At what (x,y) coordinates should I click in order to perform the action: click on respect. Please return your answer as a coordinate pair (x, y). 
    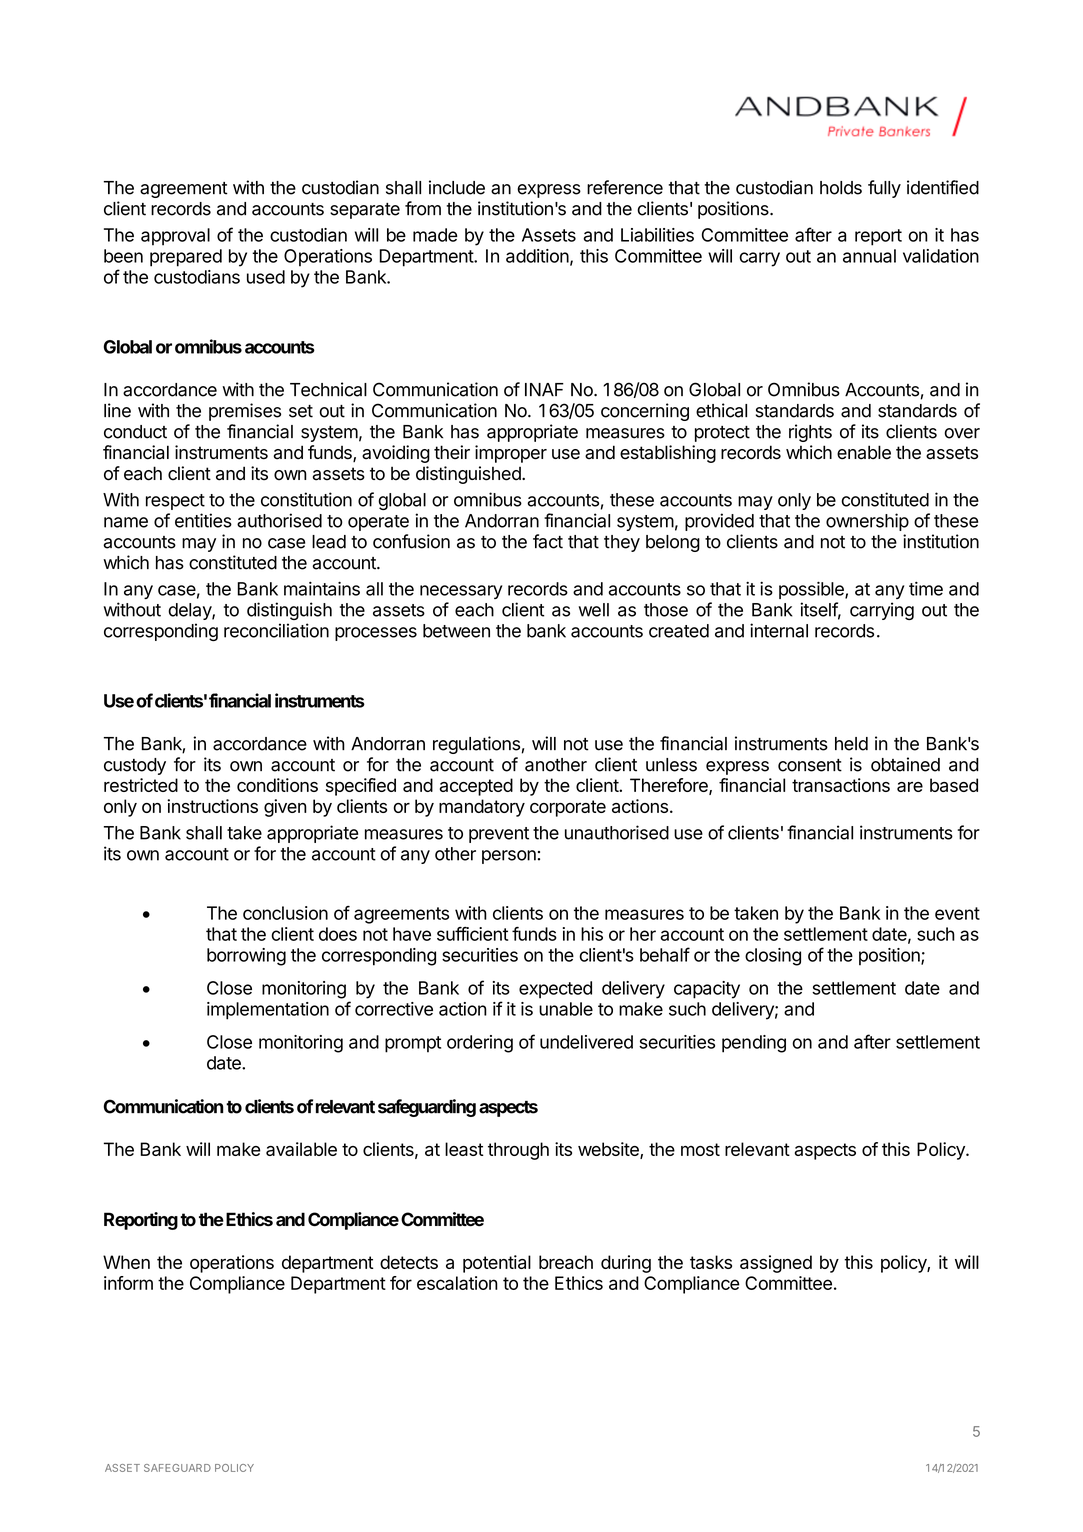
    Looking at the image, I should click on (175, 502).
